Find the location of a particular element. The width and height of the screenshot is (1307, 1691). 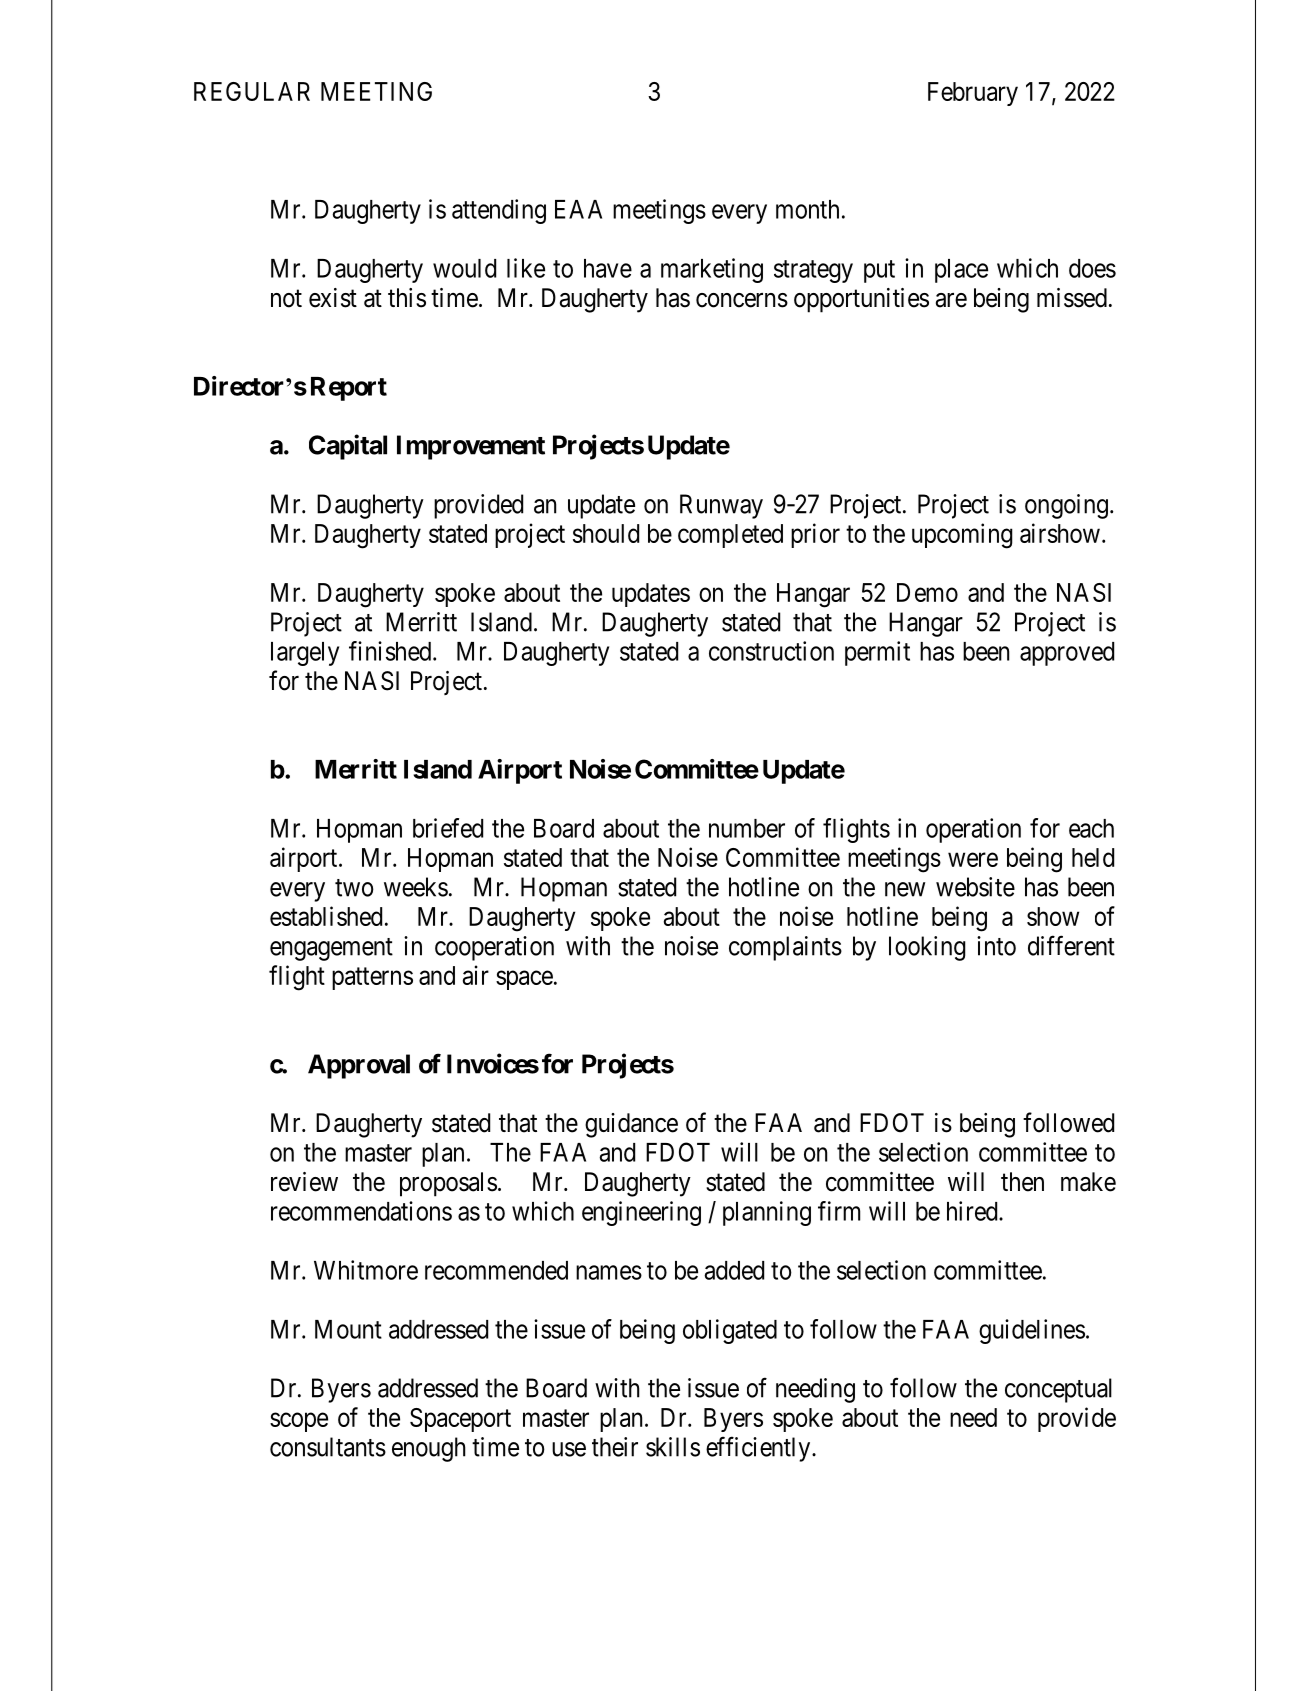

REGULAR is located at coordinates (252, 91).
